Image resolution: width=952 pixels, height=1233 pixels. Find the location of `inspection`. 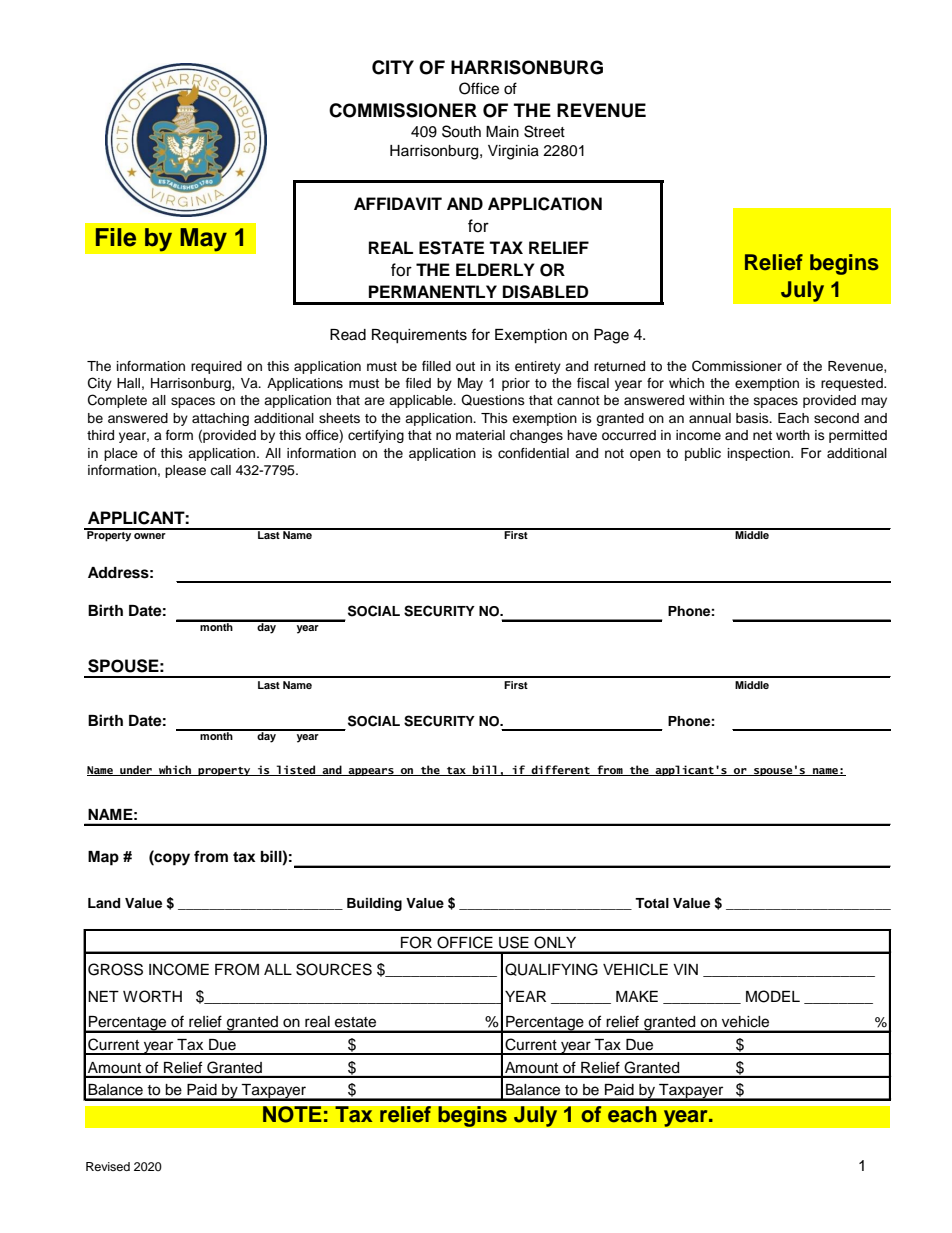

inspection is located at coordinates (760, 454).
